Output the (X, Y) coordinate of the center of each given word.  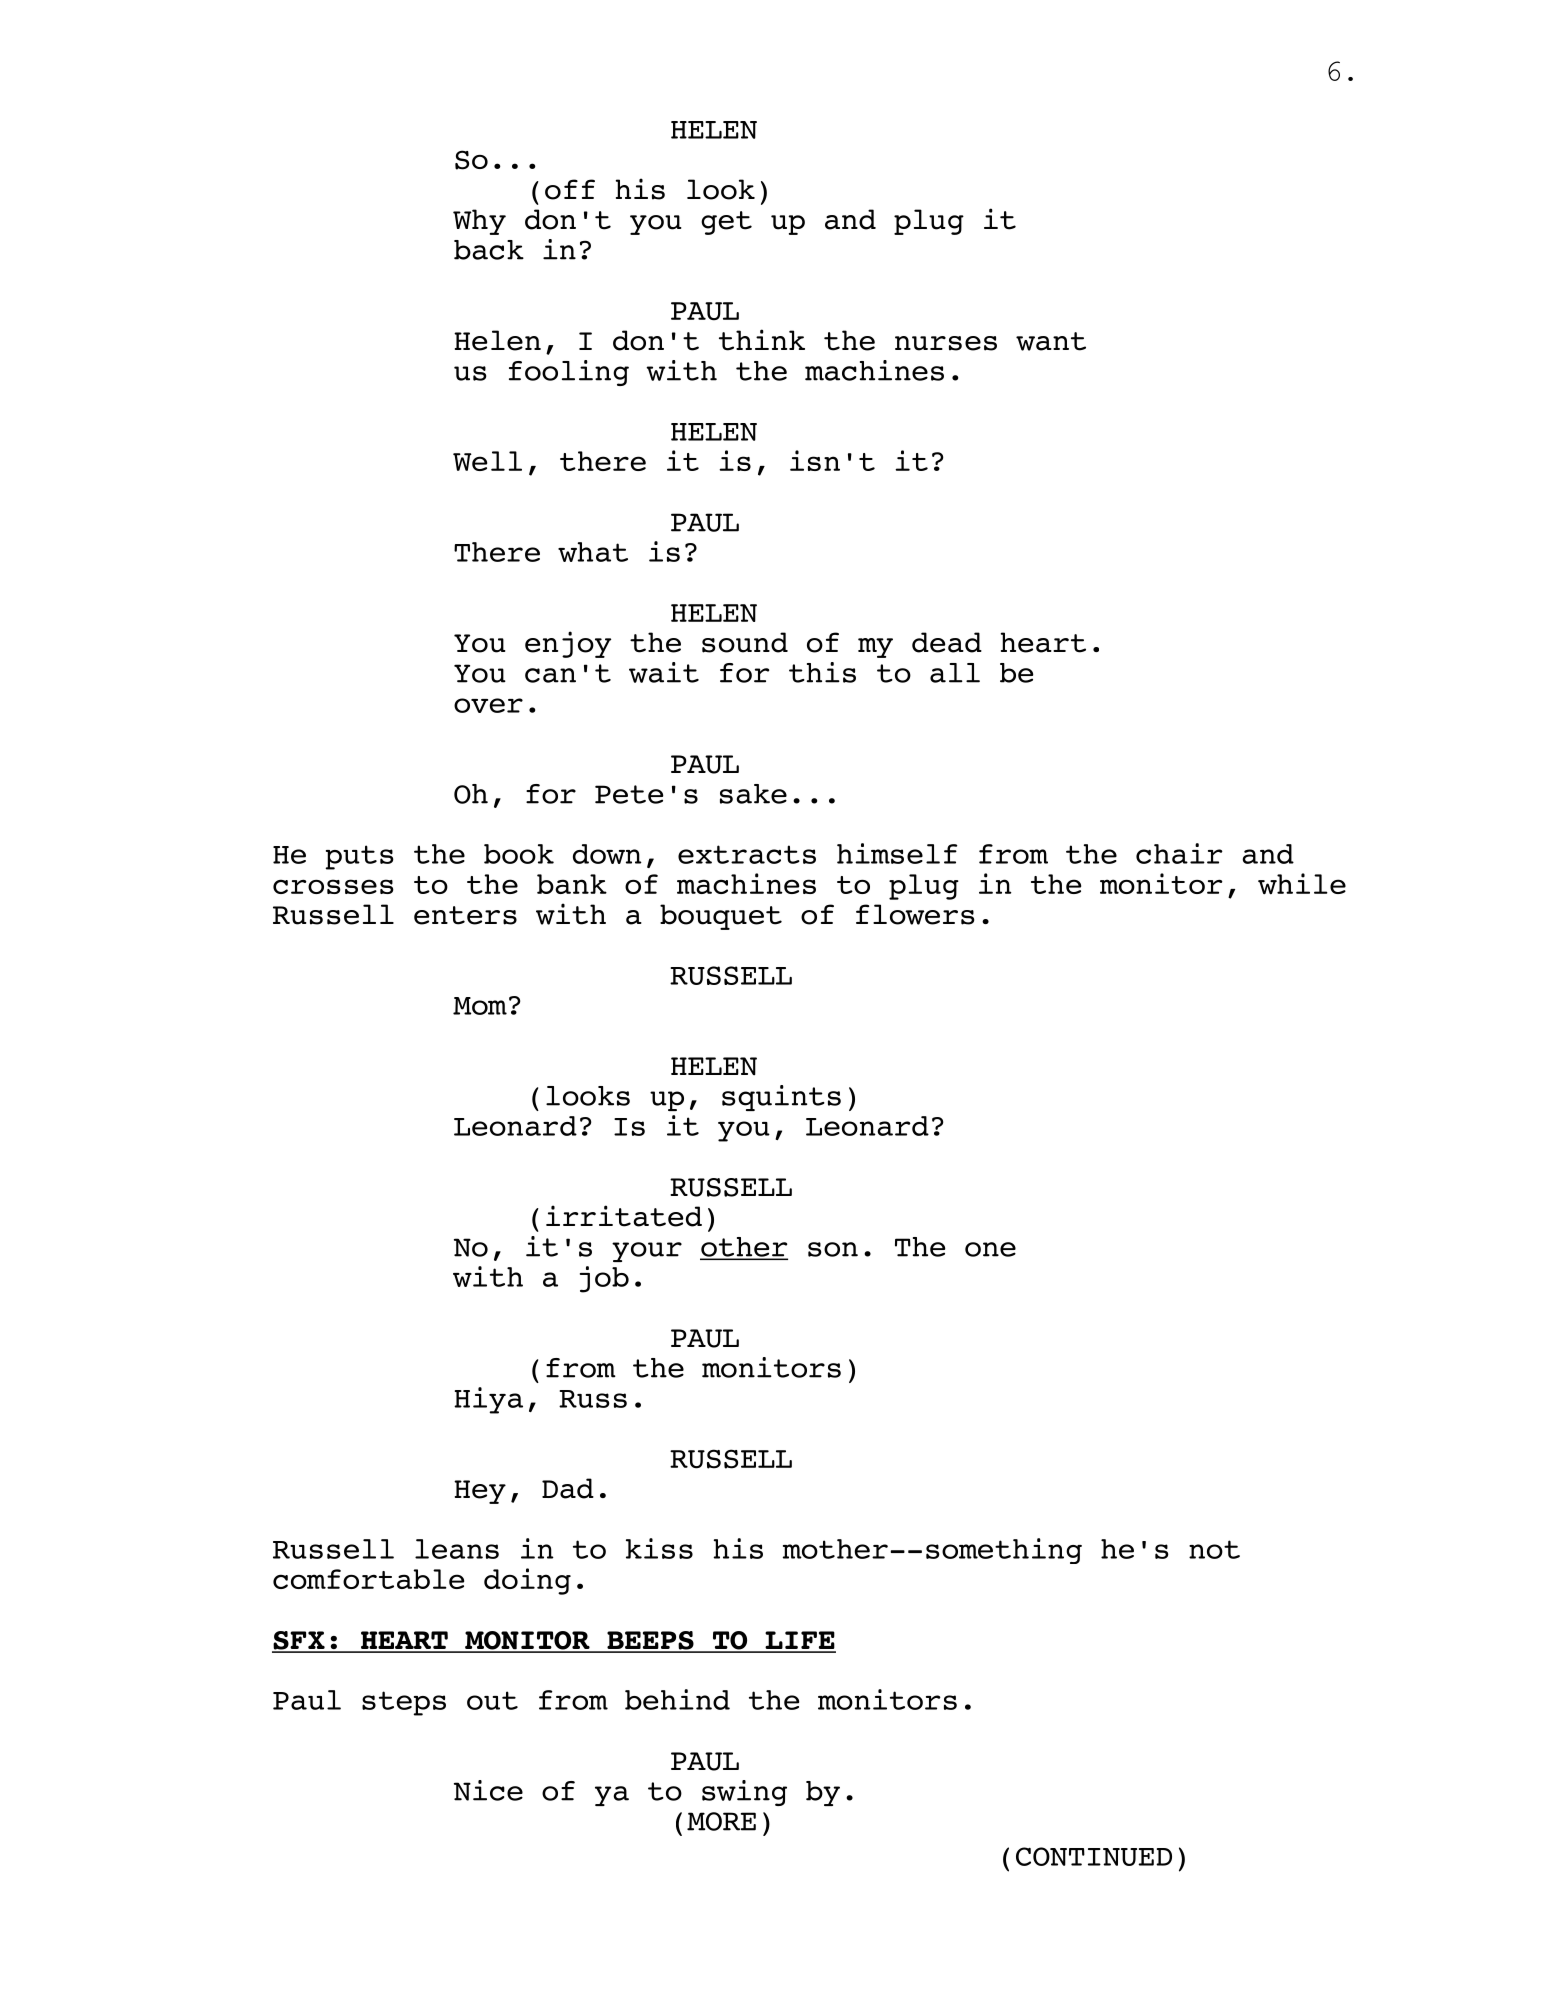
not (1214, 1549)
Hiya (488, 1400)
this (822, 672)
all (955, 673)
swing (744, 1793)
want (1051, 341)
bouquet (721, 917)
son (833, 1249)
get (726, 223)
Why (479, 222)
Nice (488, 1790)
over (488, 705)
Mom (480, 1006)
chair (1179, 853)
